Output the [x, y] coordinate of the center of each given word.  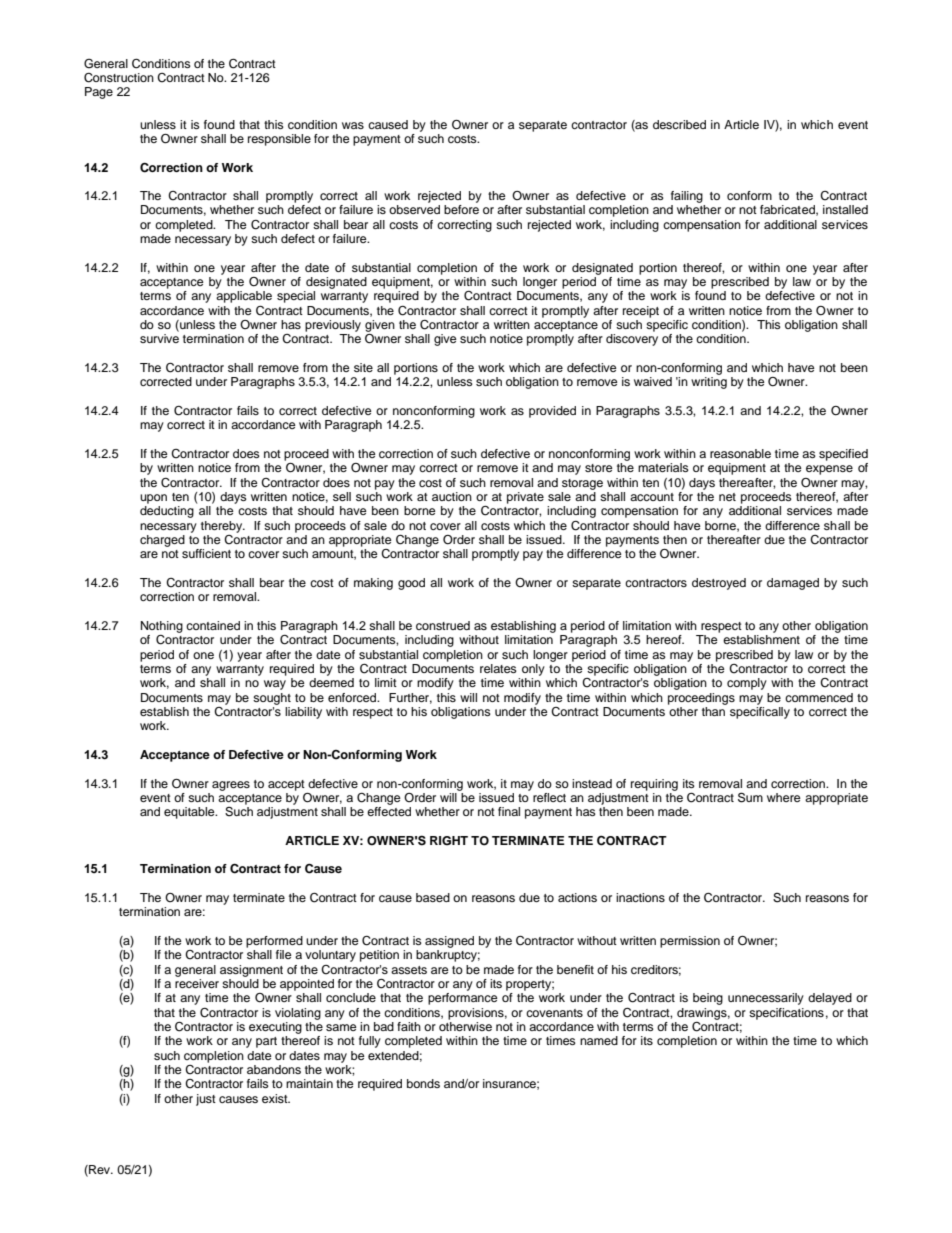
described [679, 124]
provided [552, 412]
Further [410, 698]
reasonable [740, 453]
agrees [231, 786]
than [713, 711]
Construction [119, 78]
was [353, 125]
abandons [274, 1069]
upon [153, 499]
